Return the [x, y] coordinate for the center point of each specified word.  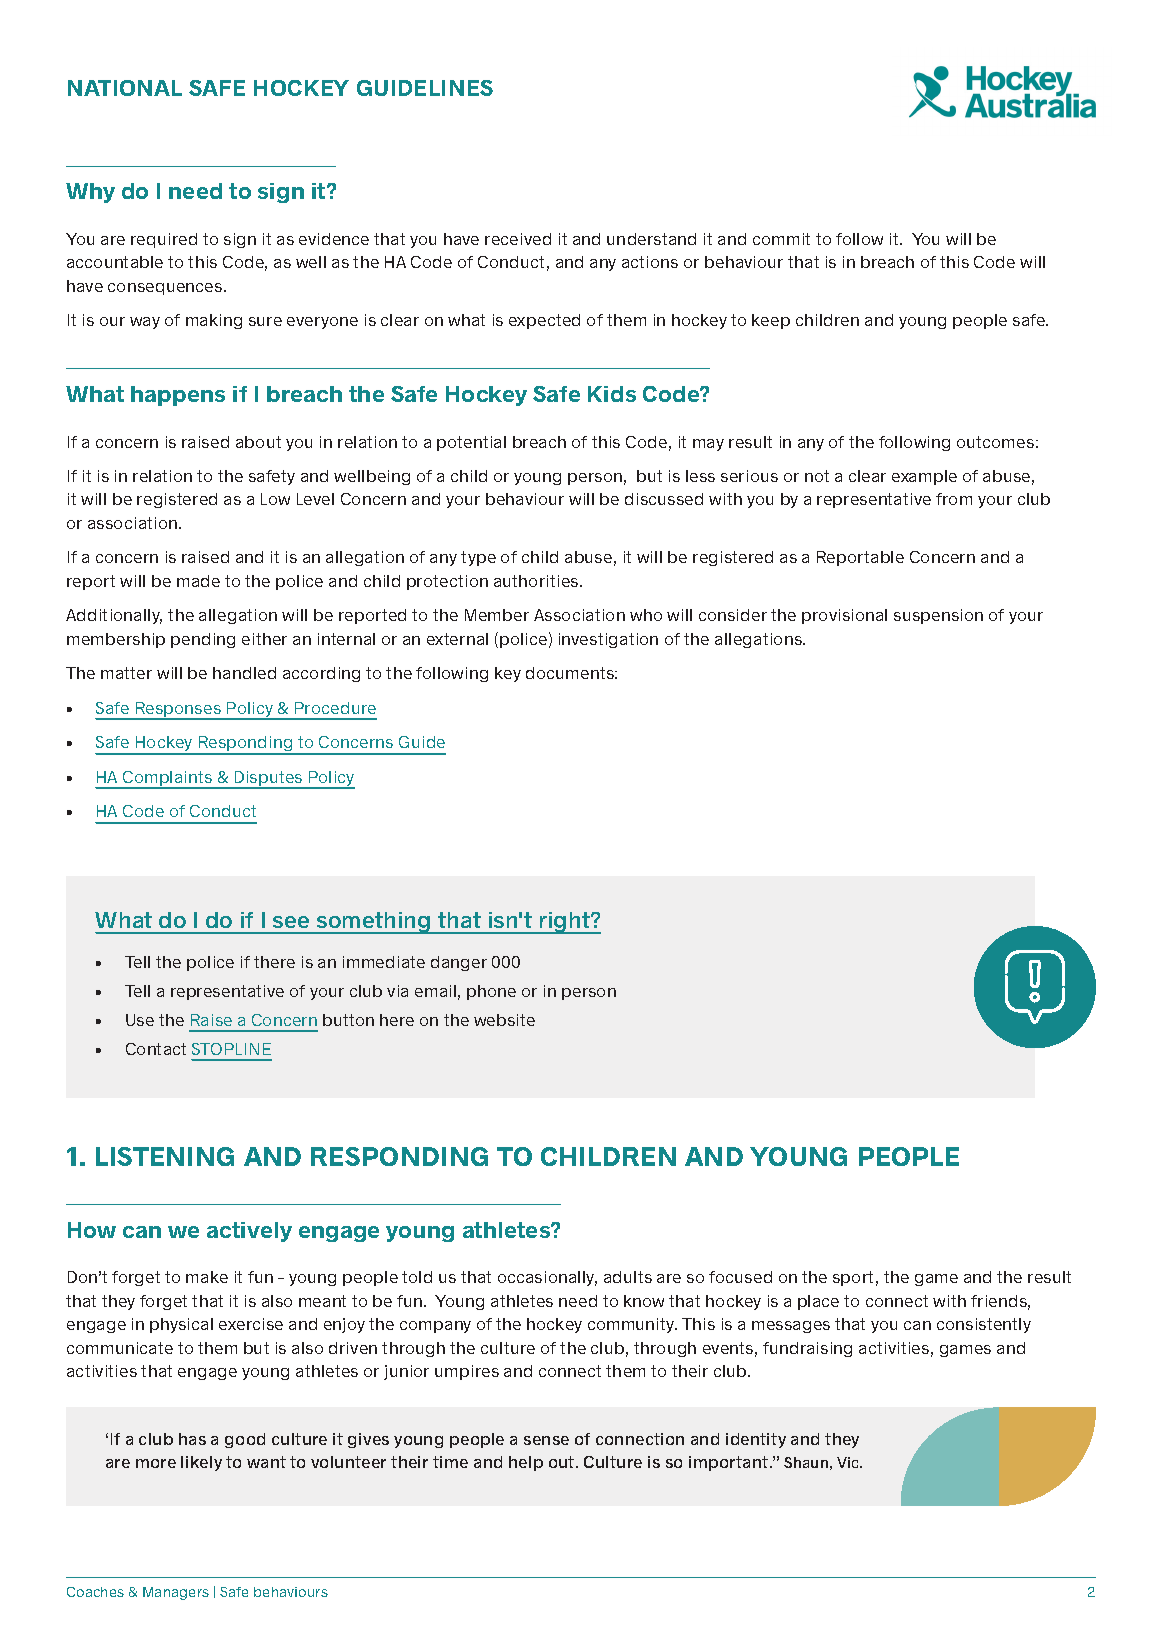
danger [459, 963]
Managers [176, 1593]
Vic [849, 1462]
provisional [844, 616]
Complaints [168, 780]
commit [781, 239]
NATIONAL [125, 88]
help [526, 1463]
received [518, 239]
